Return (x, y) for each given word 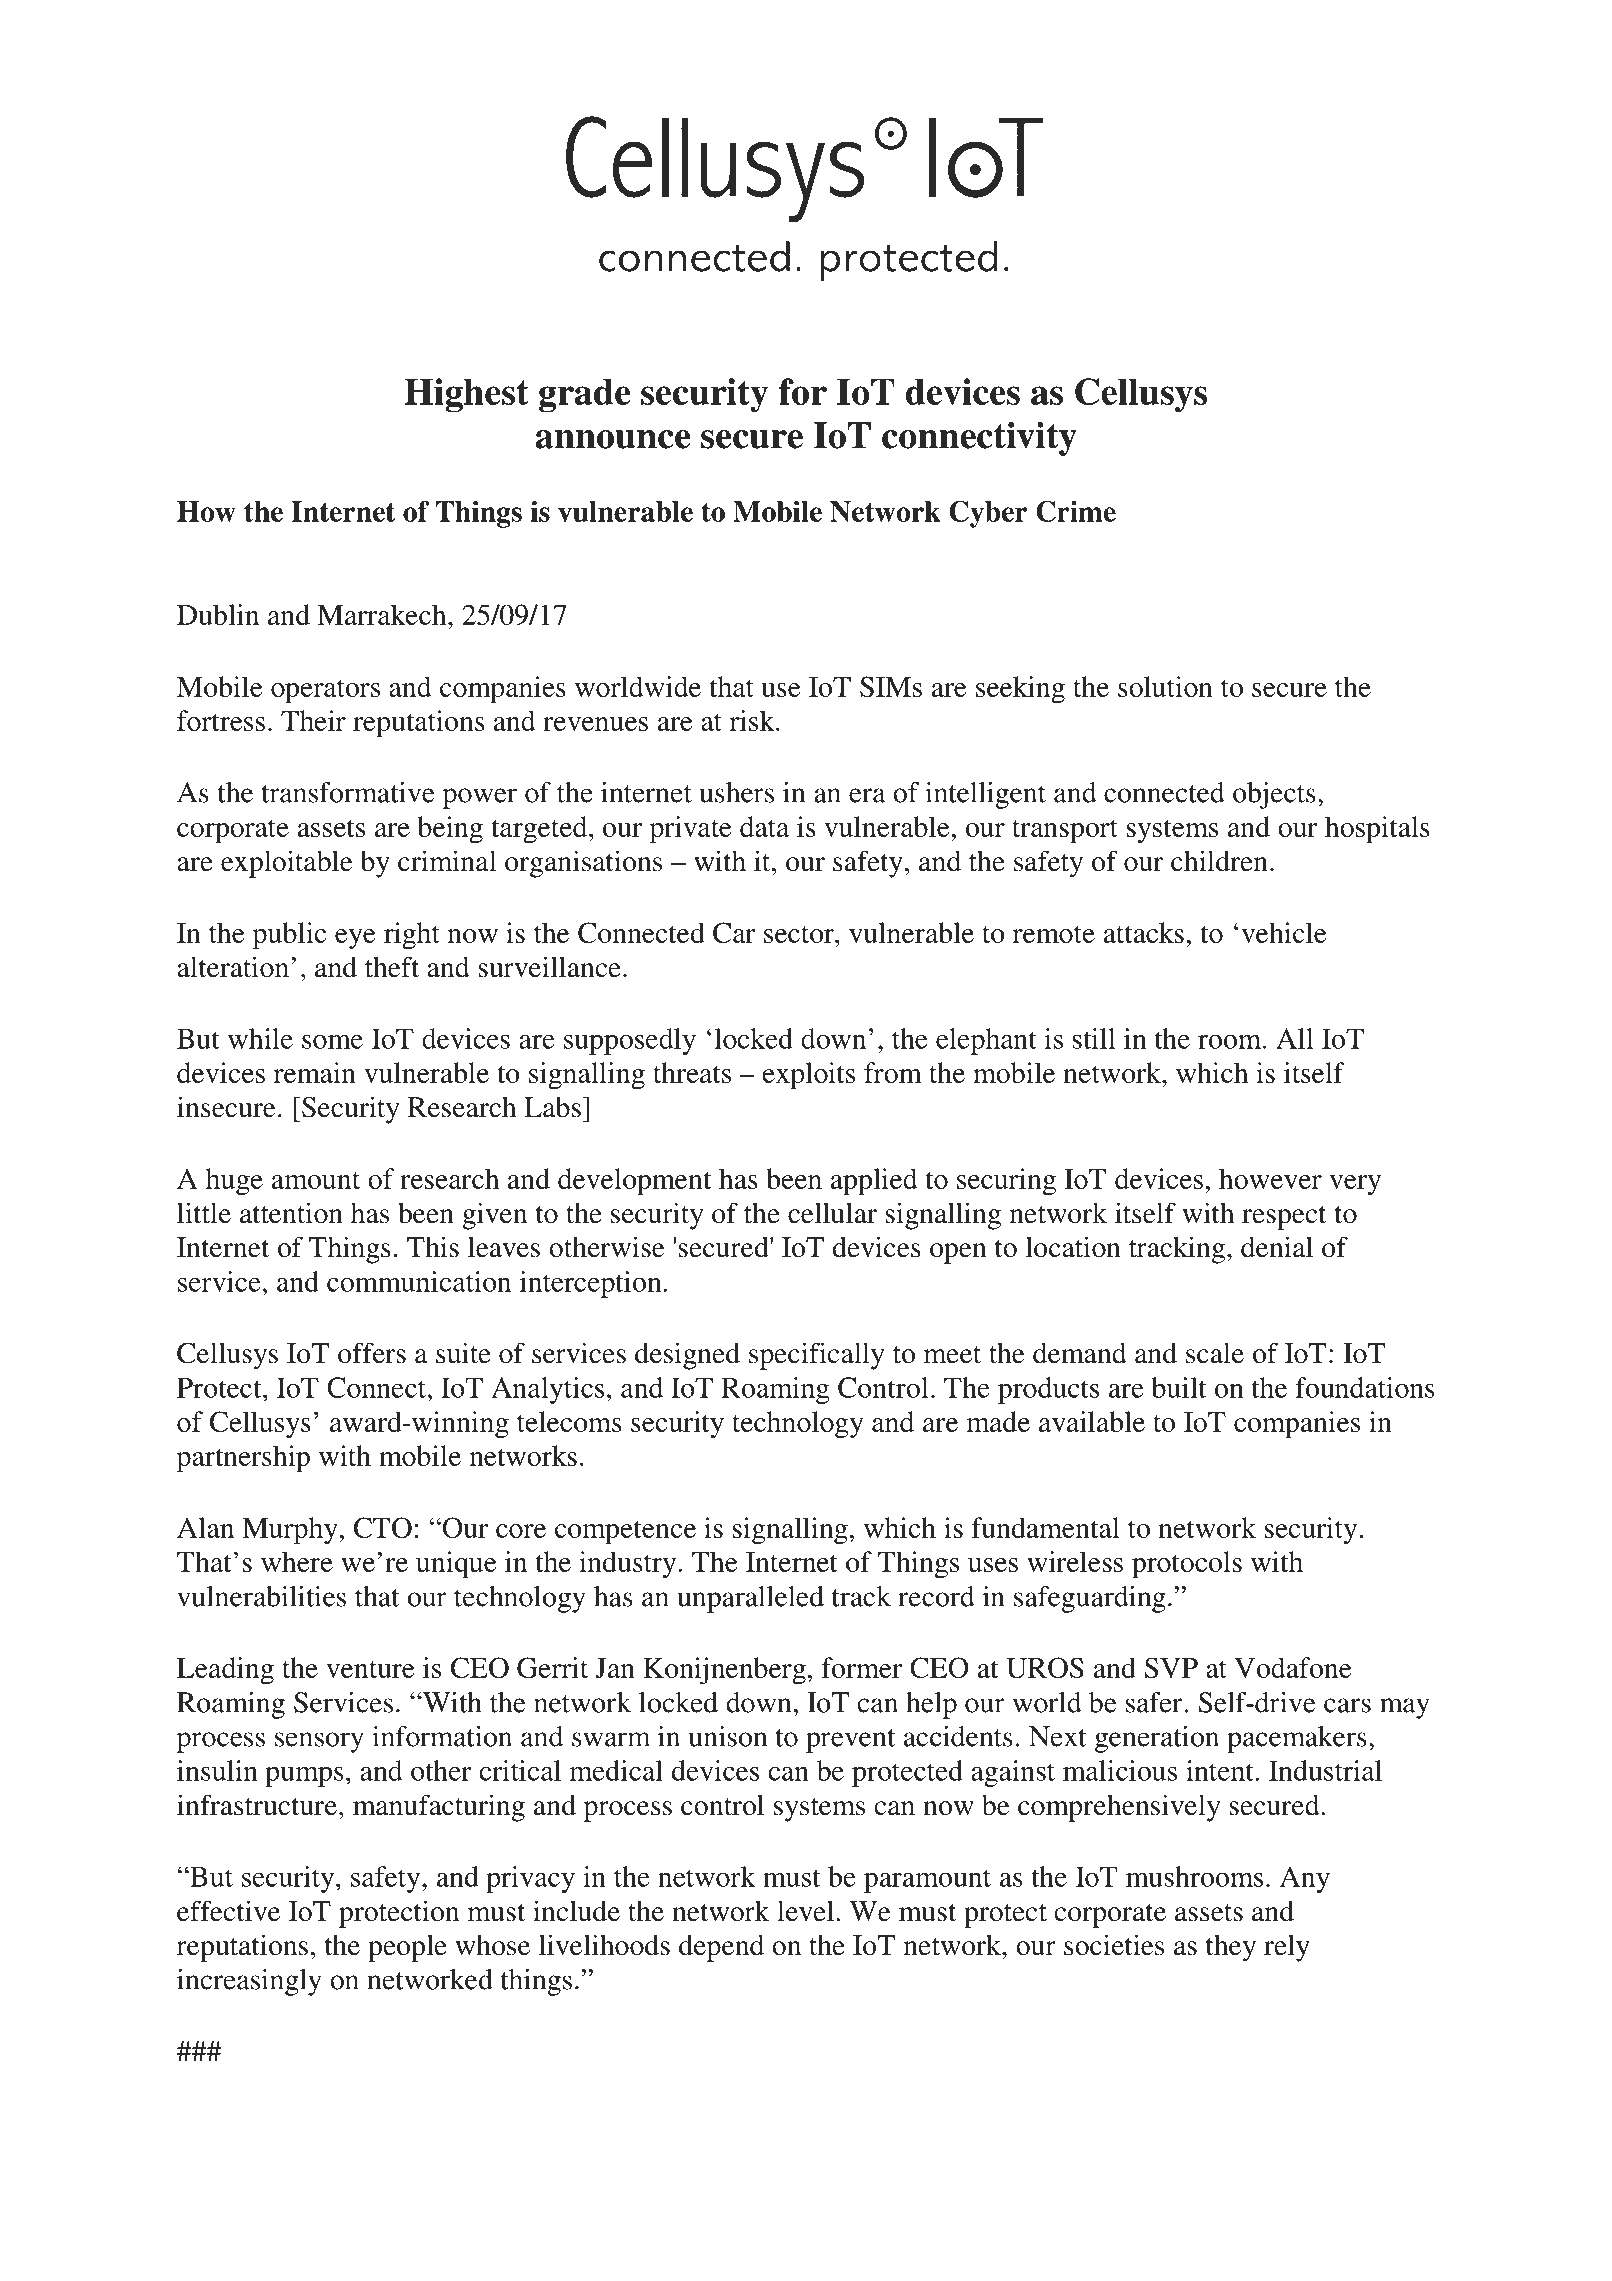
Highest (467, 395)
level (807, 1911)
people (407, 1948)
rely (1287, 1948)
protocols (1187, 1565)
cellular (832, 1213)
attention (291, 1213)
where (297, 1561)
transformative (347, 792)
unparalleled (750, 1599)
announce (612, 439)
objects (1274, 795)
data (764, 826)
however (1270, 1178)
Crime (1076, 511)
